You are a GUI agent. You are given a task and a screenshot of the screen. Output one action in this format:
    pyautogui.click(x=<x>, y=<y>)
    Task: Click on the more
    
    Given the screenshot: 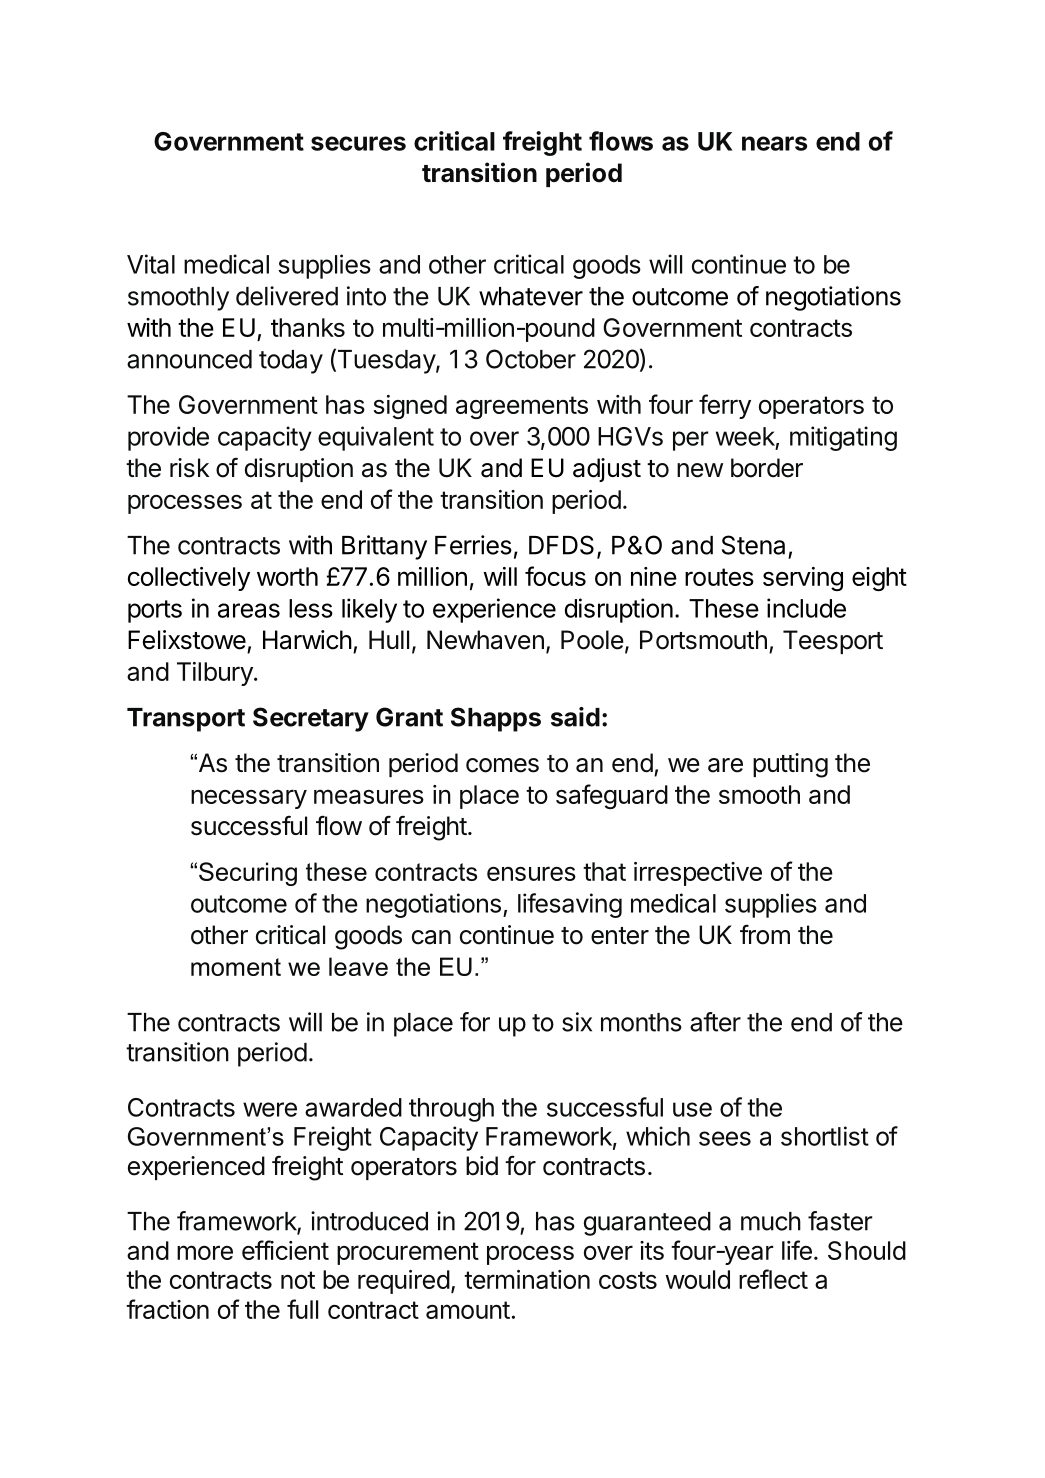 What is the action you would take?
    pyautogui.click(x=205, y=1252)
